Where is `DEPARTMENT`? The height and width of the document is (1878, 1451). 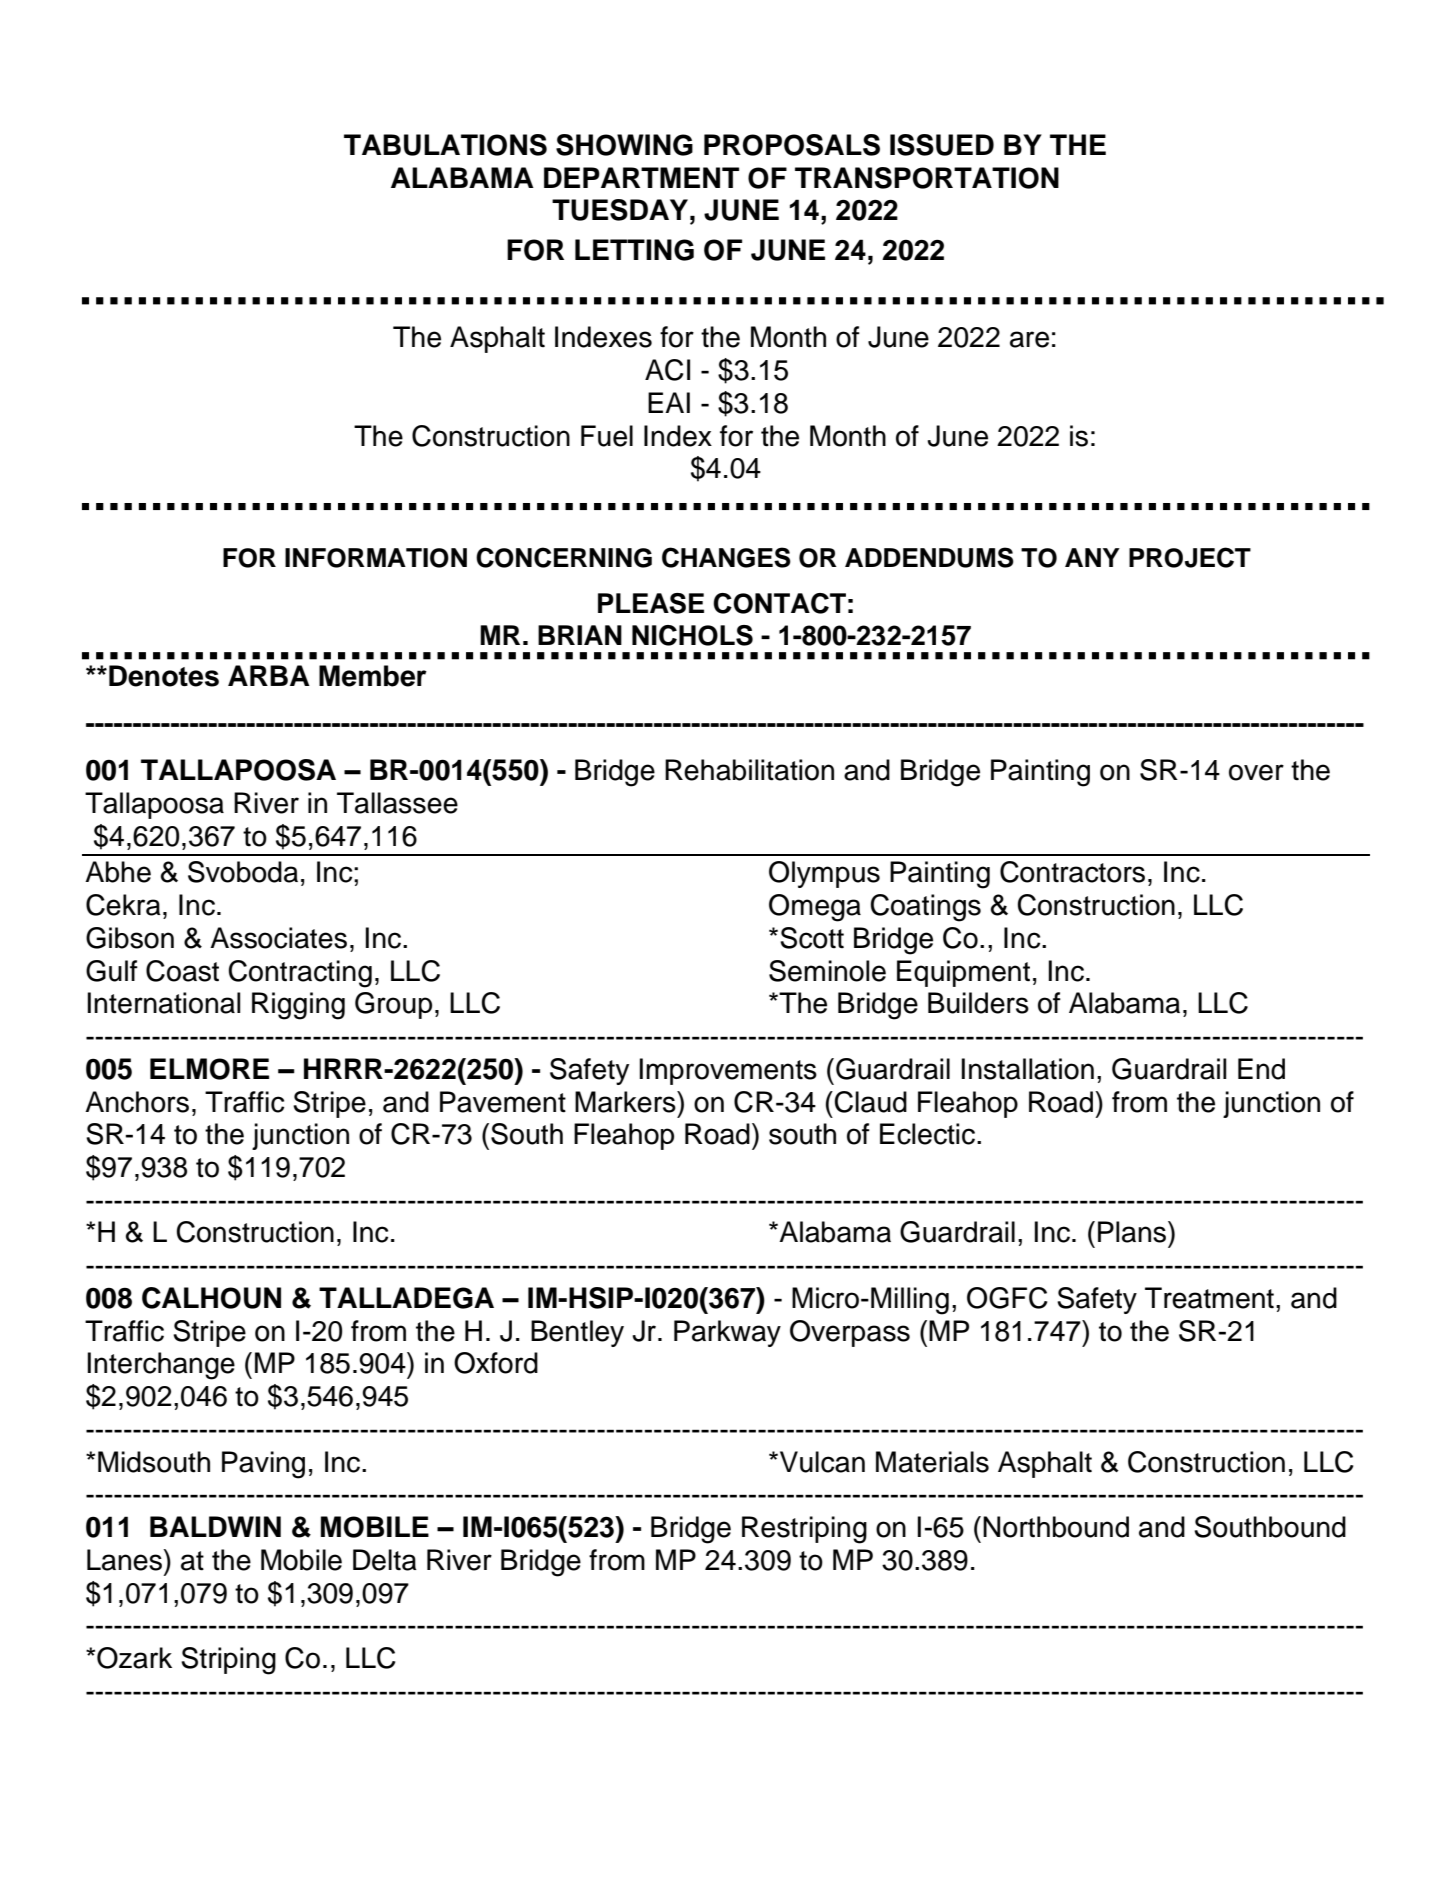 DEPARTMENT is located at coordinates (641, 177).
